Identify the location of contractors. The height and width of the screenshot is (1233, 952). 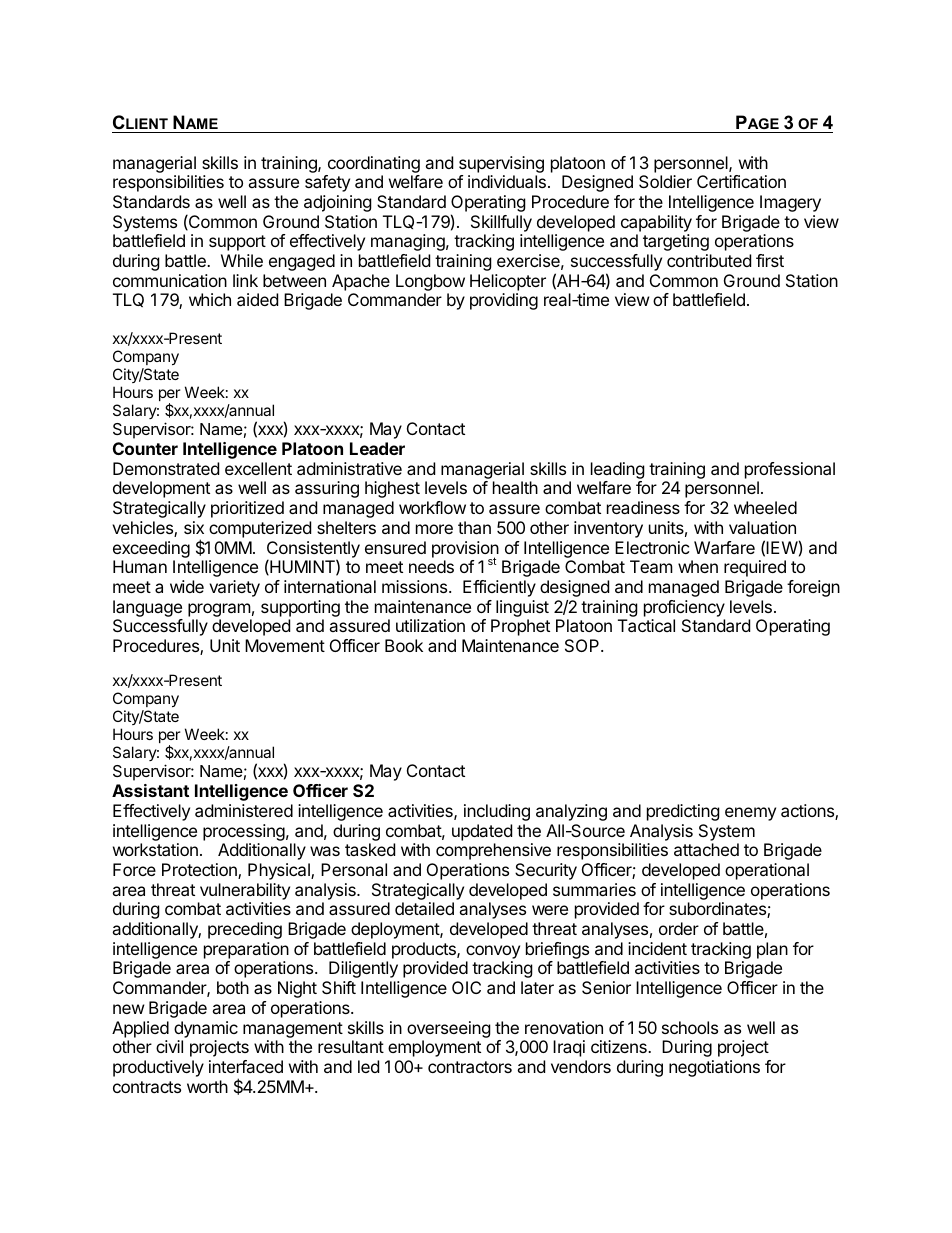
(470, 1067).
